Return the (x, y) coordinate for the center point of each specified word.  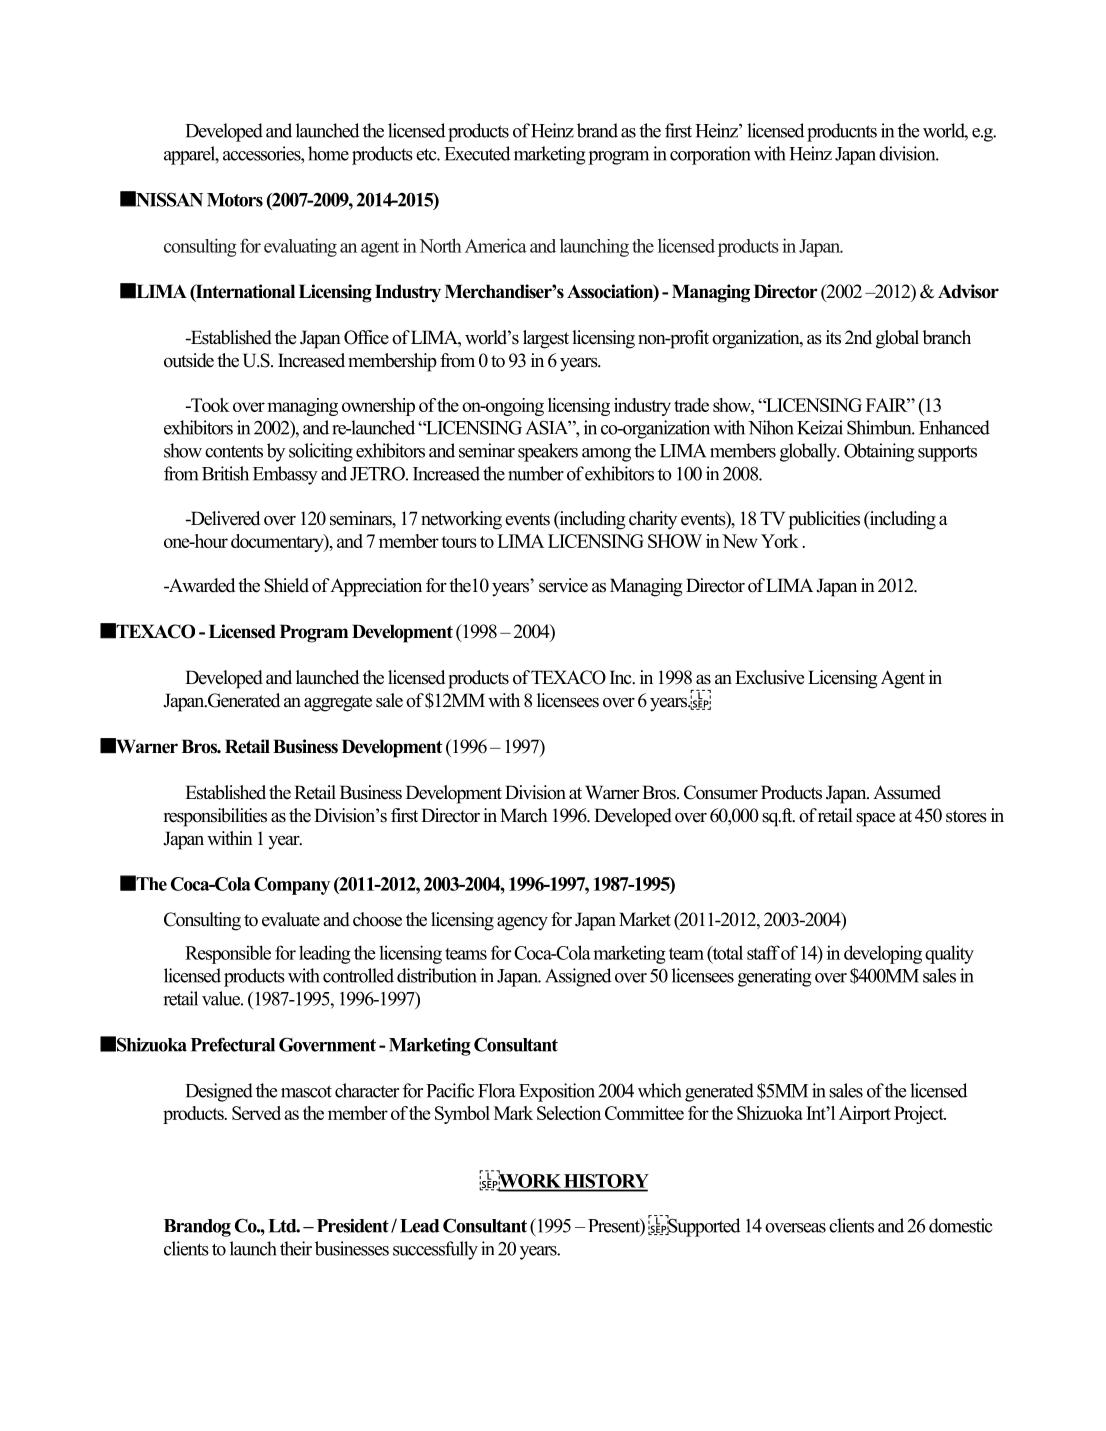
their (296, 1248)
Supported (703, 1226)
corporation (710, 155)
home (328, 153)
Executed (477, 153)
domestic (961, 1225)
